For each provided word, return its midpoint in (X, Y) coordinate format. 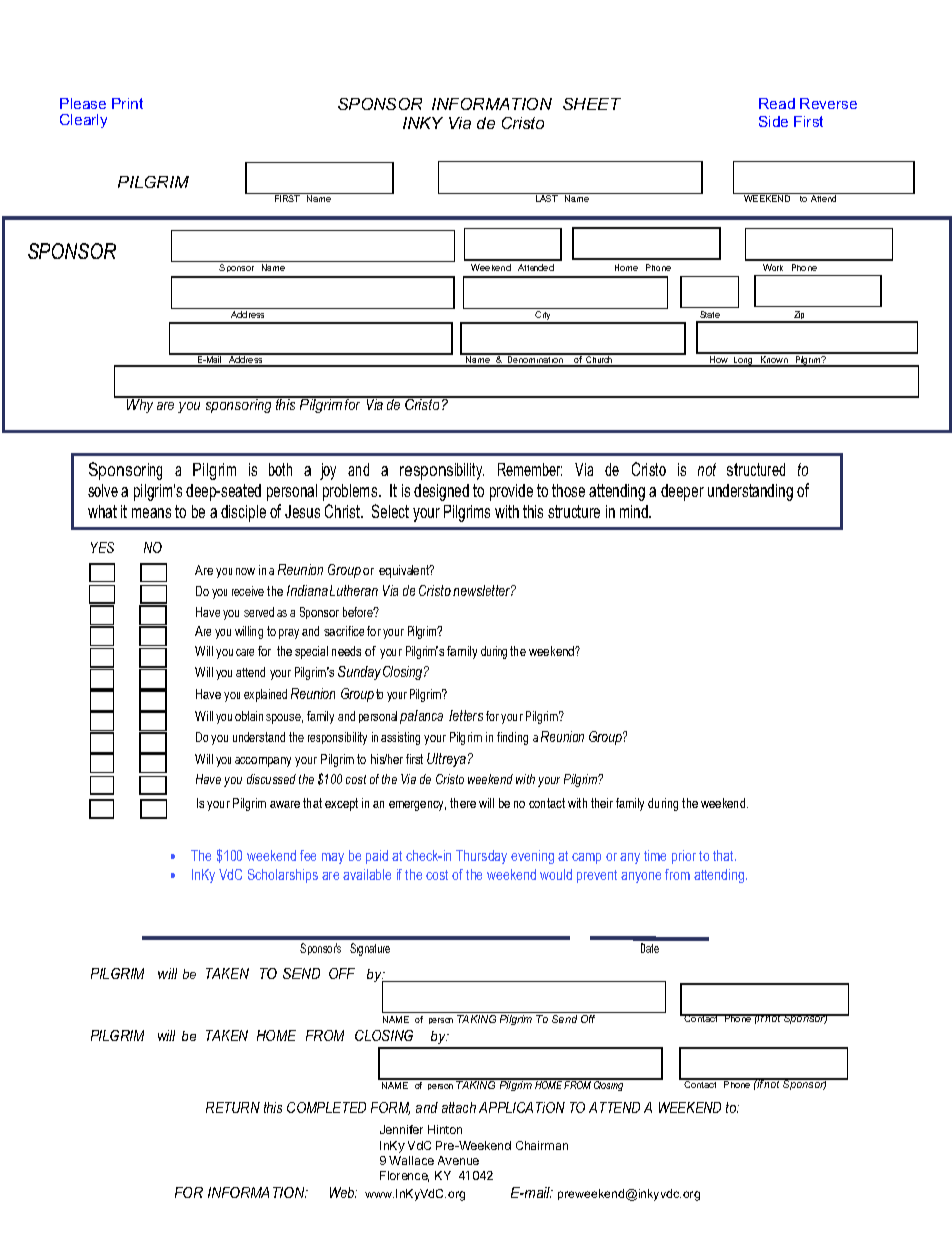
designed (441, 492)
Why (140, 405)
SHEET (592, 104)
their (602, 803)
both (280, 469)
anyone (641, 877)
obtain (249, 716)
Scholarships (283, 876)
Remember (530, 469)
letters (466, 715)
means (151, 513)
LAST (547, 197)
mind (635, 511)
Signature (370, 949)
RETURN (233, 1107)
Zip (799, 317)
